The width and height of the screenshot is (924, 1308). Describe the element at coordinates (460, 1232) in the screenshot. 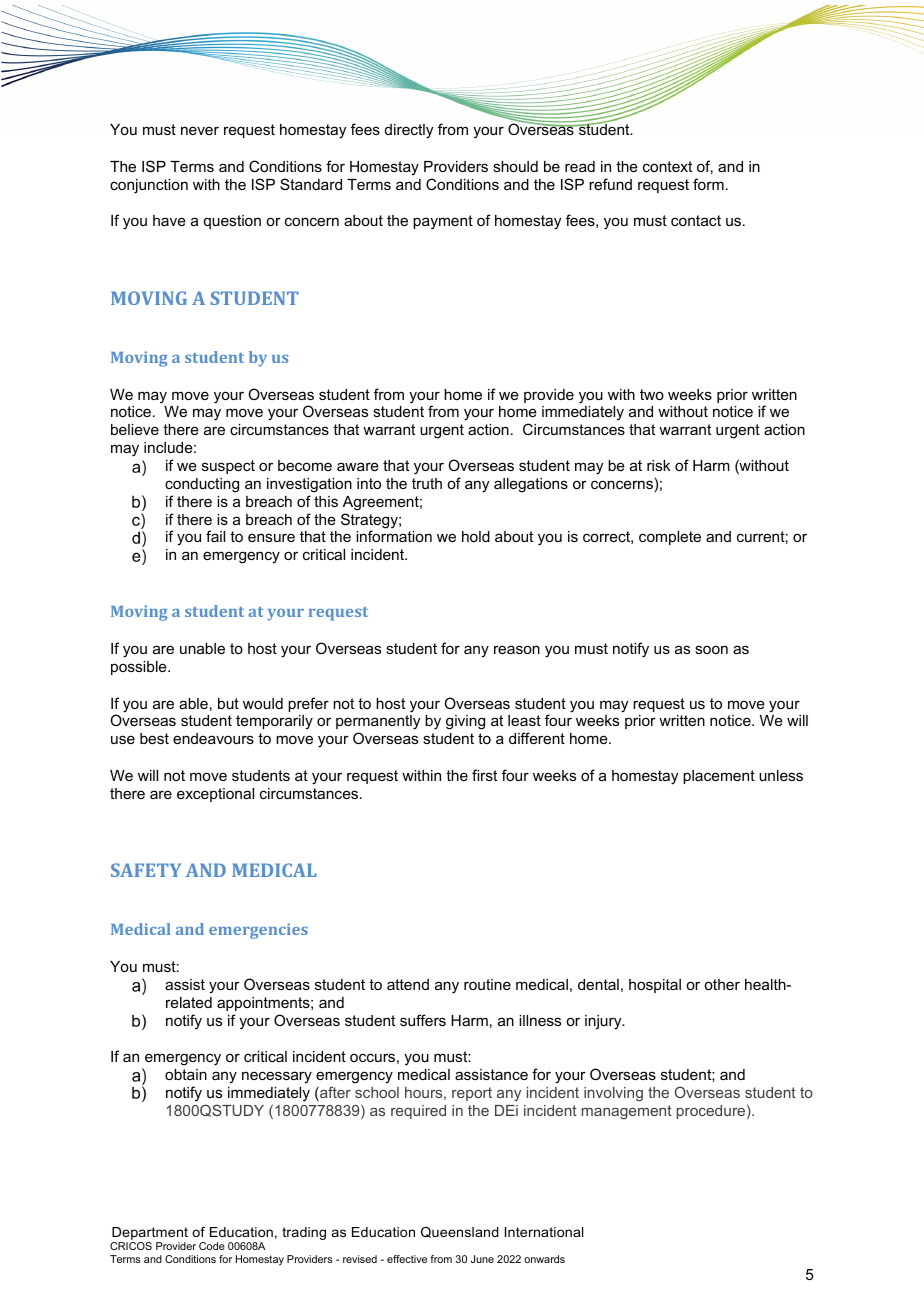

I see `Queensland` at that location.
